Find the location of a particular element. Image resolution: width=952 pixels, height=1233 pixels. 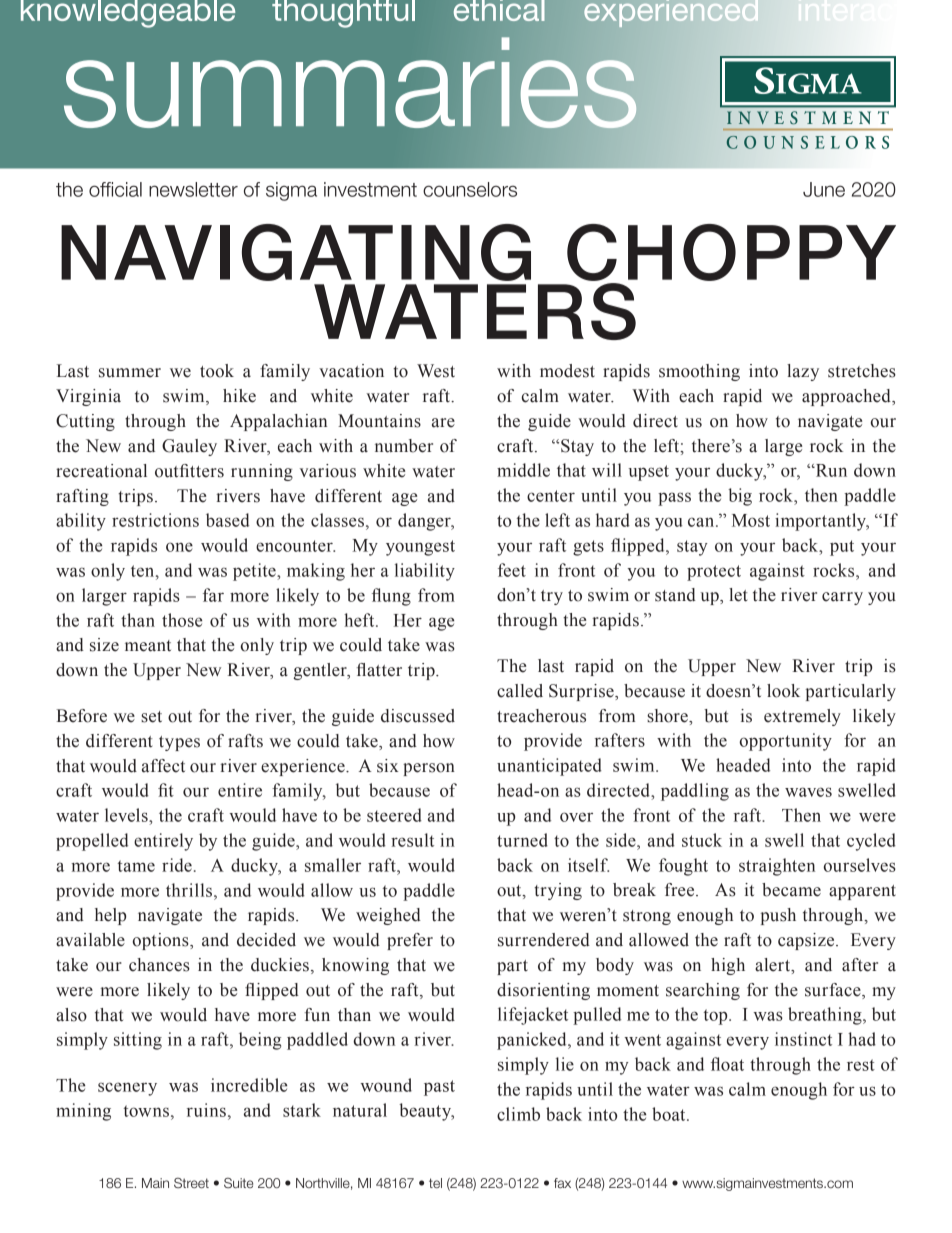

summer is located at coordinates (130, 373).
